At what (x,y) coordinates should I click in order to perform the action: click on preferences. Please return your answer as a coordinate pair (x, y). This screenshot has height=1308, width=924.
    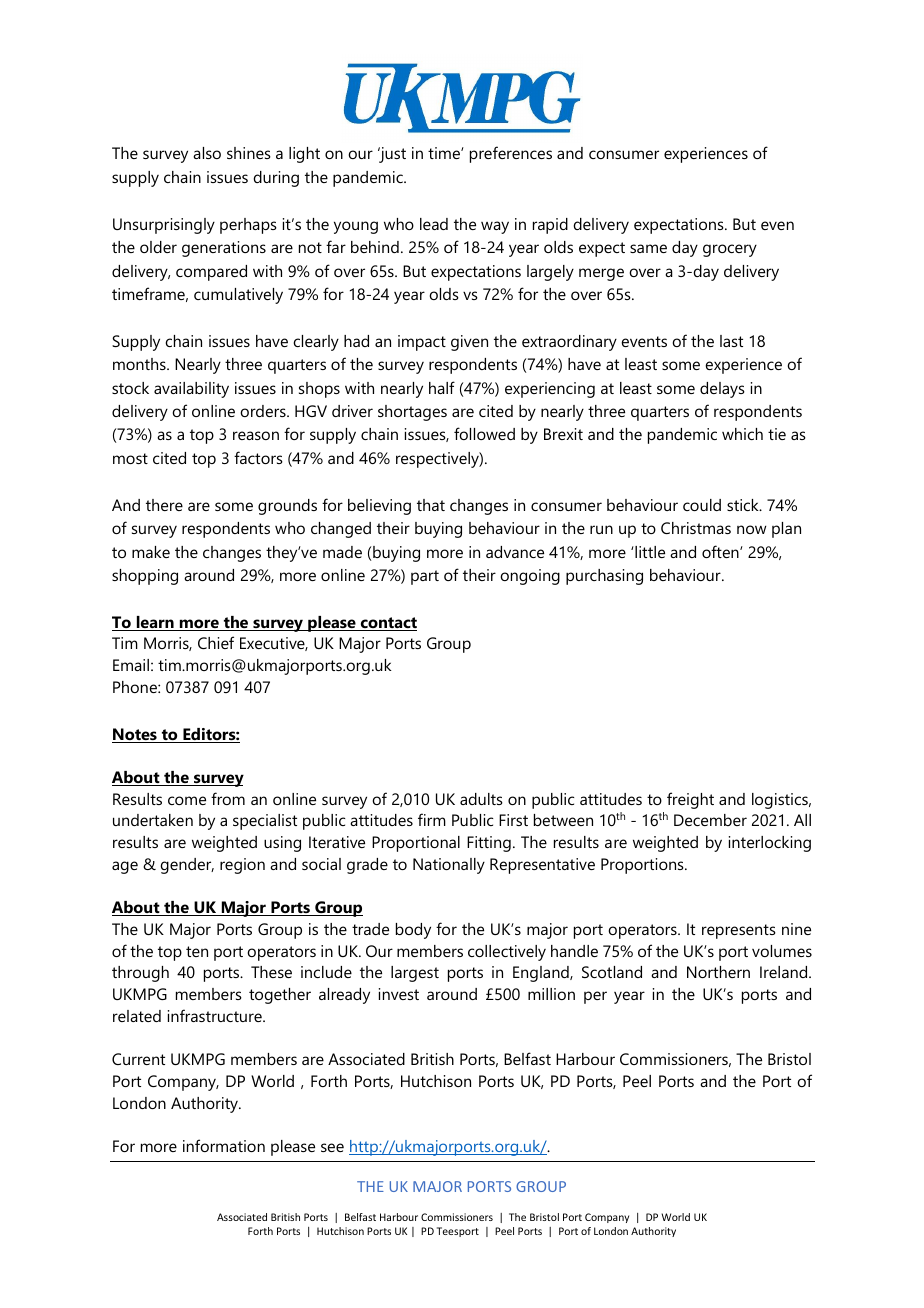
    Looking at the image, I should click on (511, 154).
